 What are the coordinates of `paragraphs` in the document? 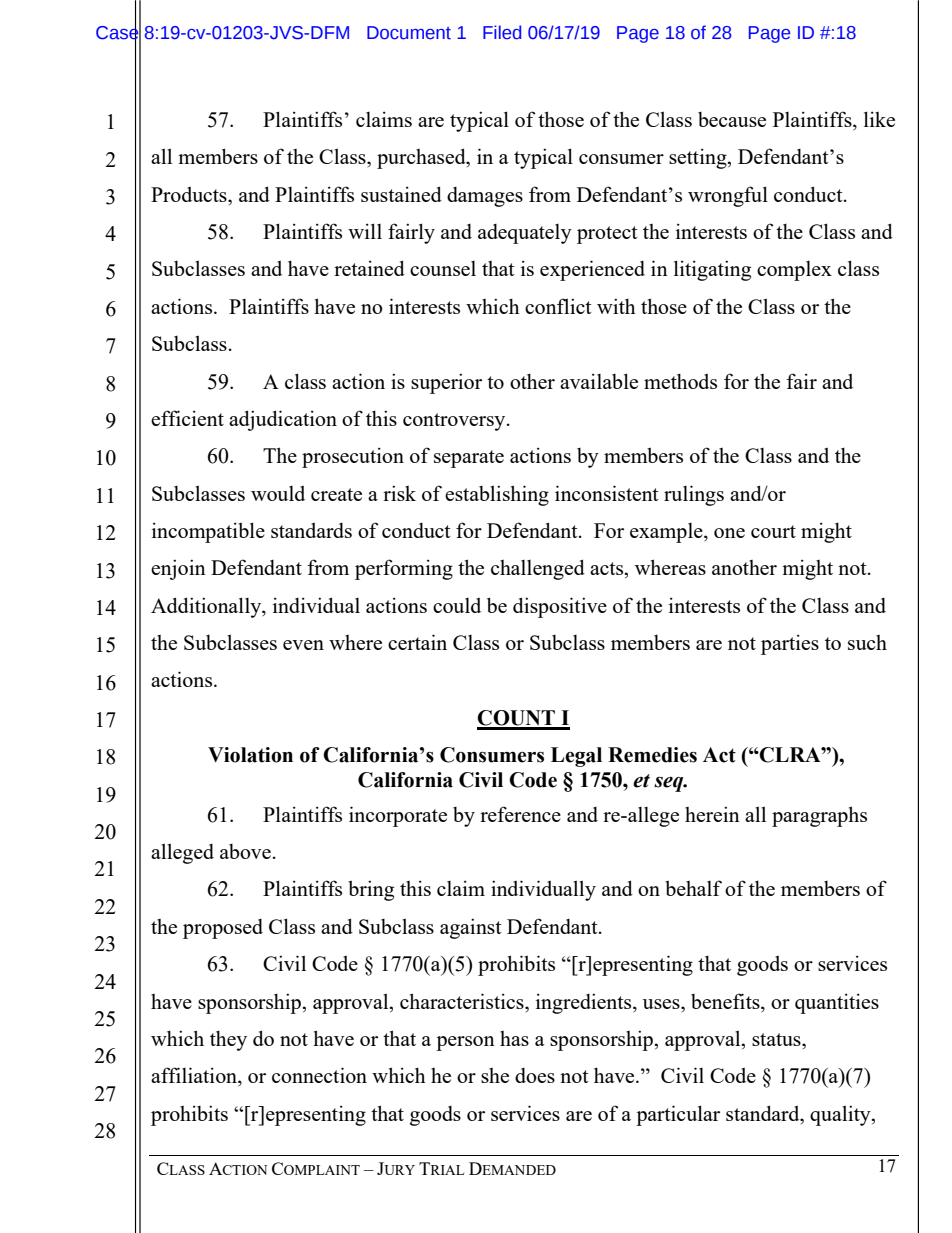 It's located at (819, 816).
